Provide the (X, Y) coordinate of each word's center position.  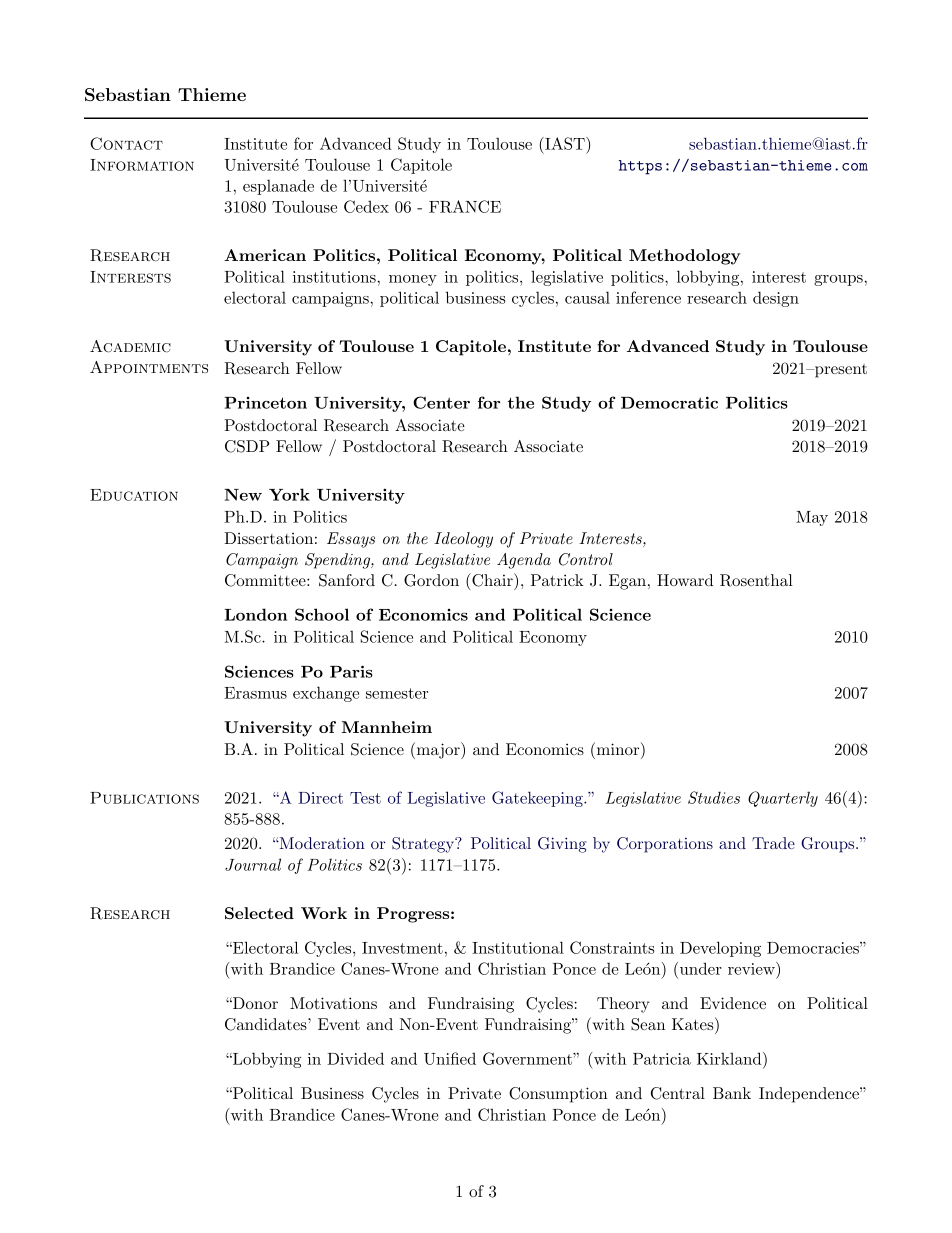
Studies (714, 797)
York (289, 494)
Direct (321, 798)
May (812, 518)
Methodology (684, 257)
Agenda (524, 561)
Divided (355, 1058)
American (265, 255)
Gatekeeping (538, 799)
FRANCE (465, 206)
